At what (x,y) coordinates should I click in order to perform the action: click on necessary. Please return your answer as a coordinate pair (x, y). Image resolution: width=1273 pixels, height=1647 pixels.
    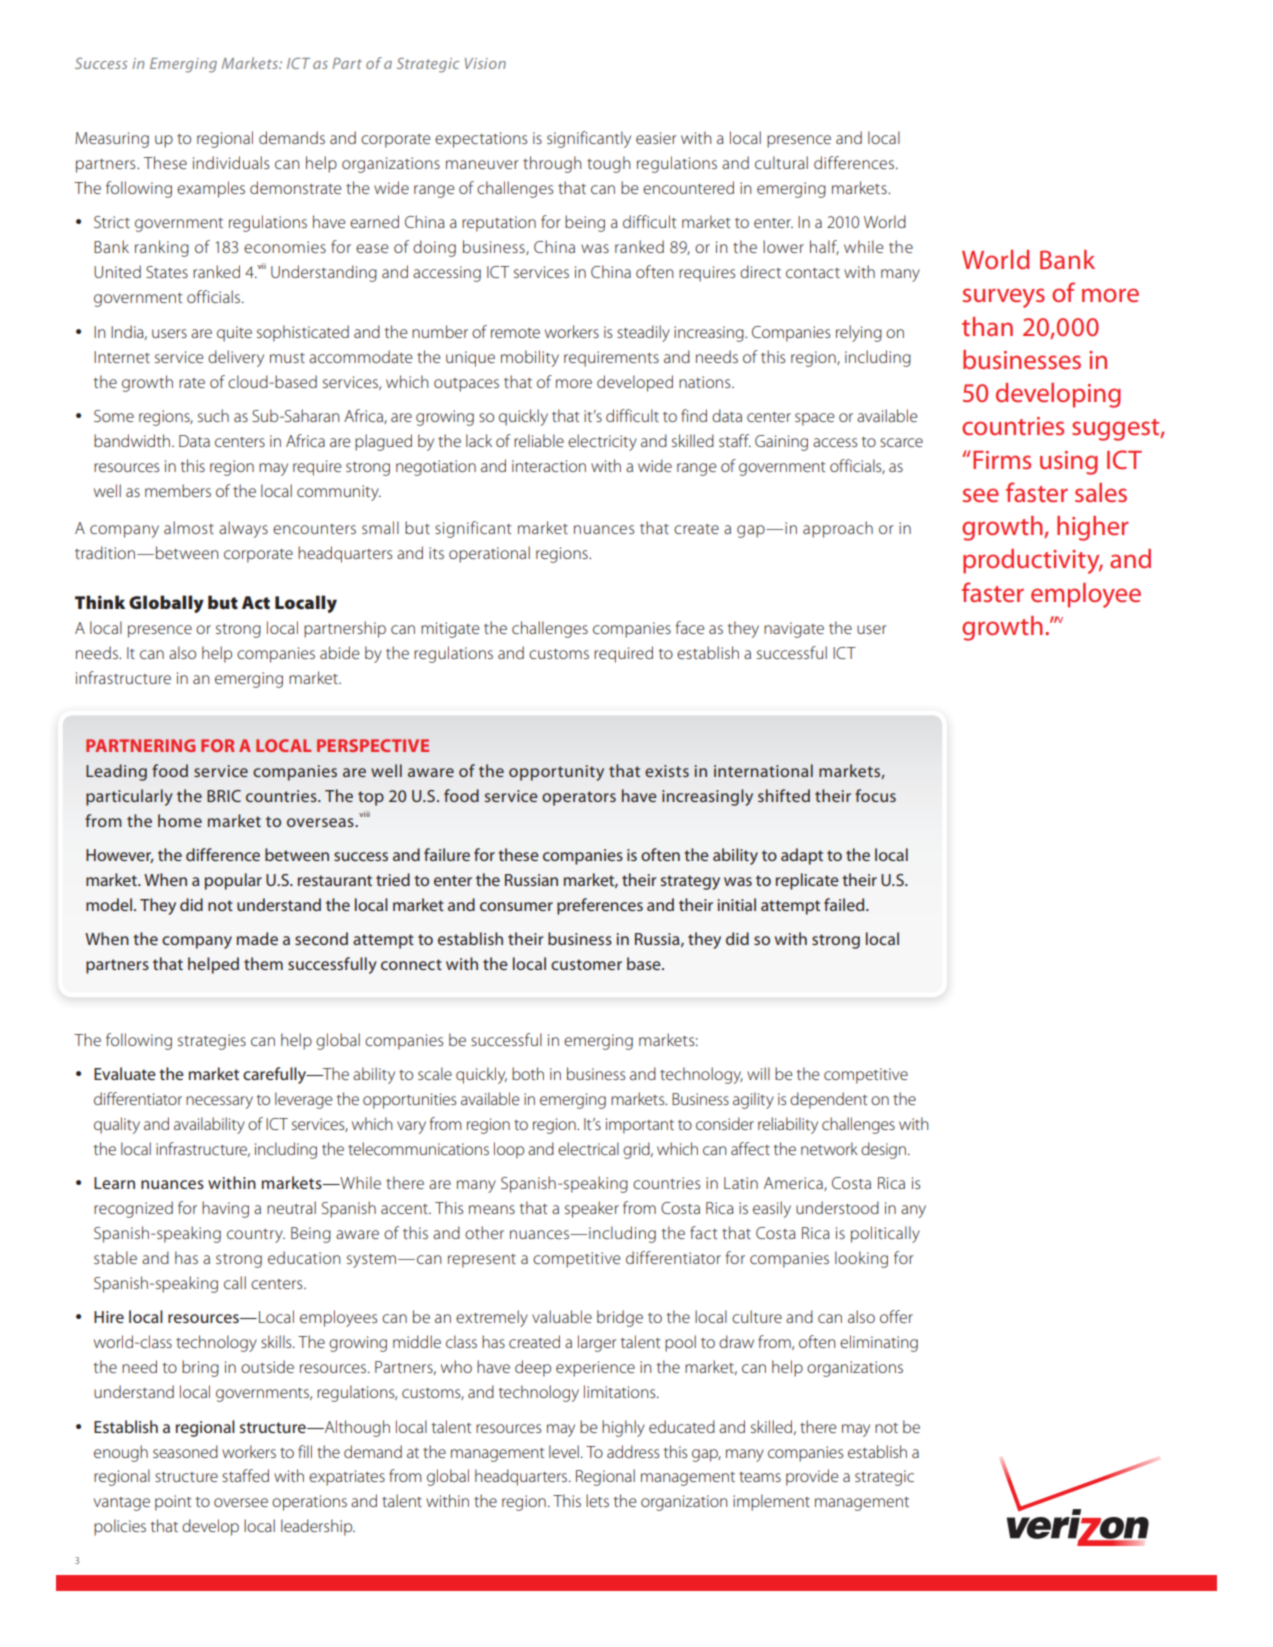
    Looking at the image, I should click on (219, 1102).
